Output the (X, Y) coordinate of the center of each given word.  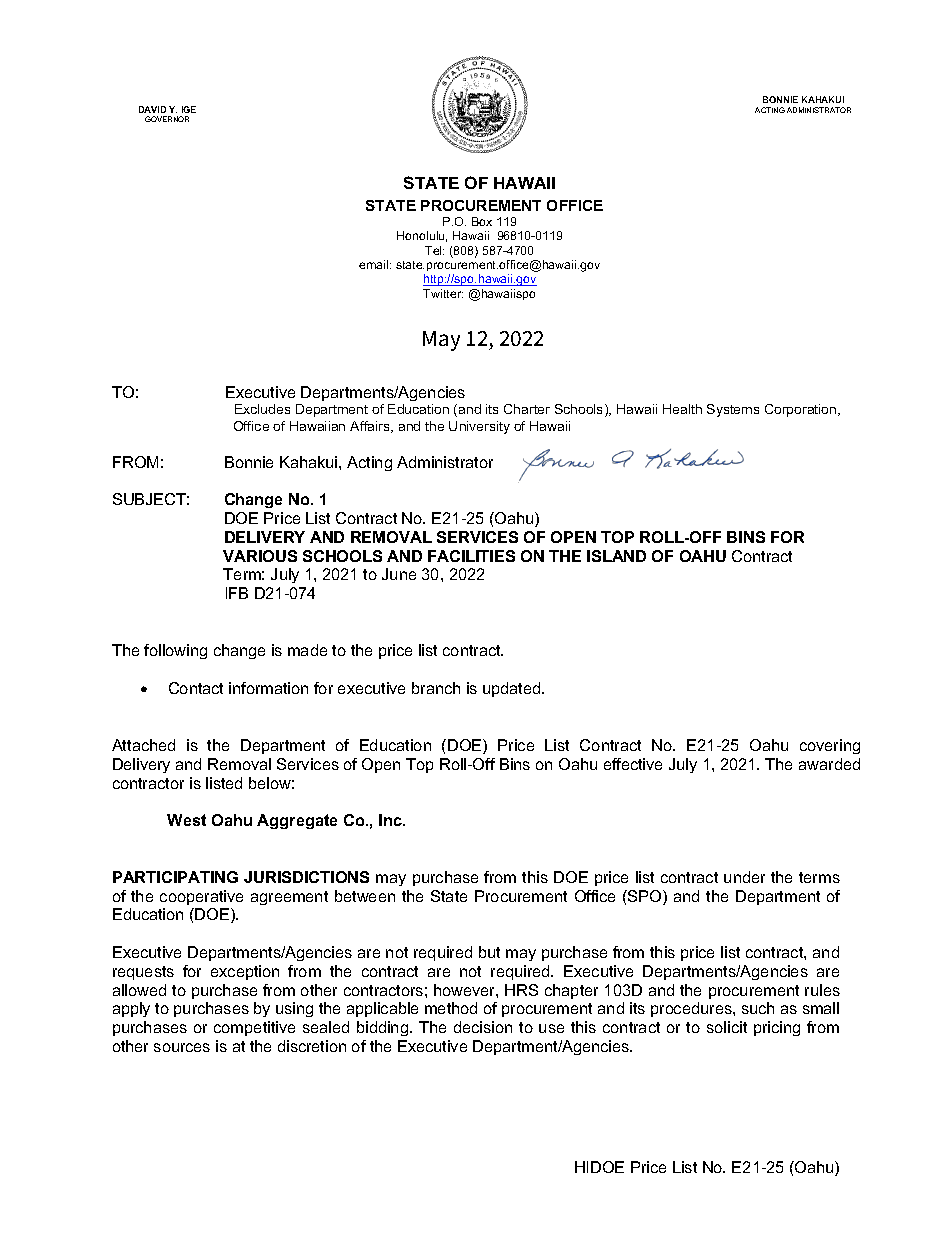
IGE (189, 109)
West (186, 820)
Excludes (262, 409)
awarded (829, 764)
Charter (527, 409)
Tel (434, 250)
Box (482, 221)
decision (483, 1027)
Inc (391, 820)
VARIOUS (260, 556)
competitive (254, 1028)
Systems (733, 410)
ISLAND (616, 556)
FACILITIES (471, 556)
